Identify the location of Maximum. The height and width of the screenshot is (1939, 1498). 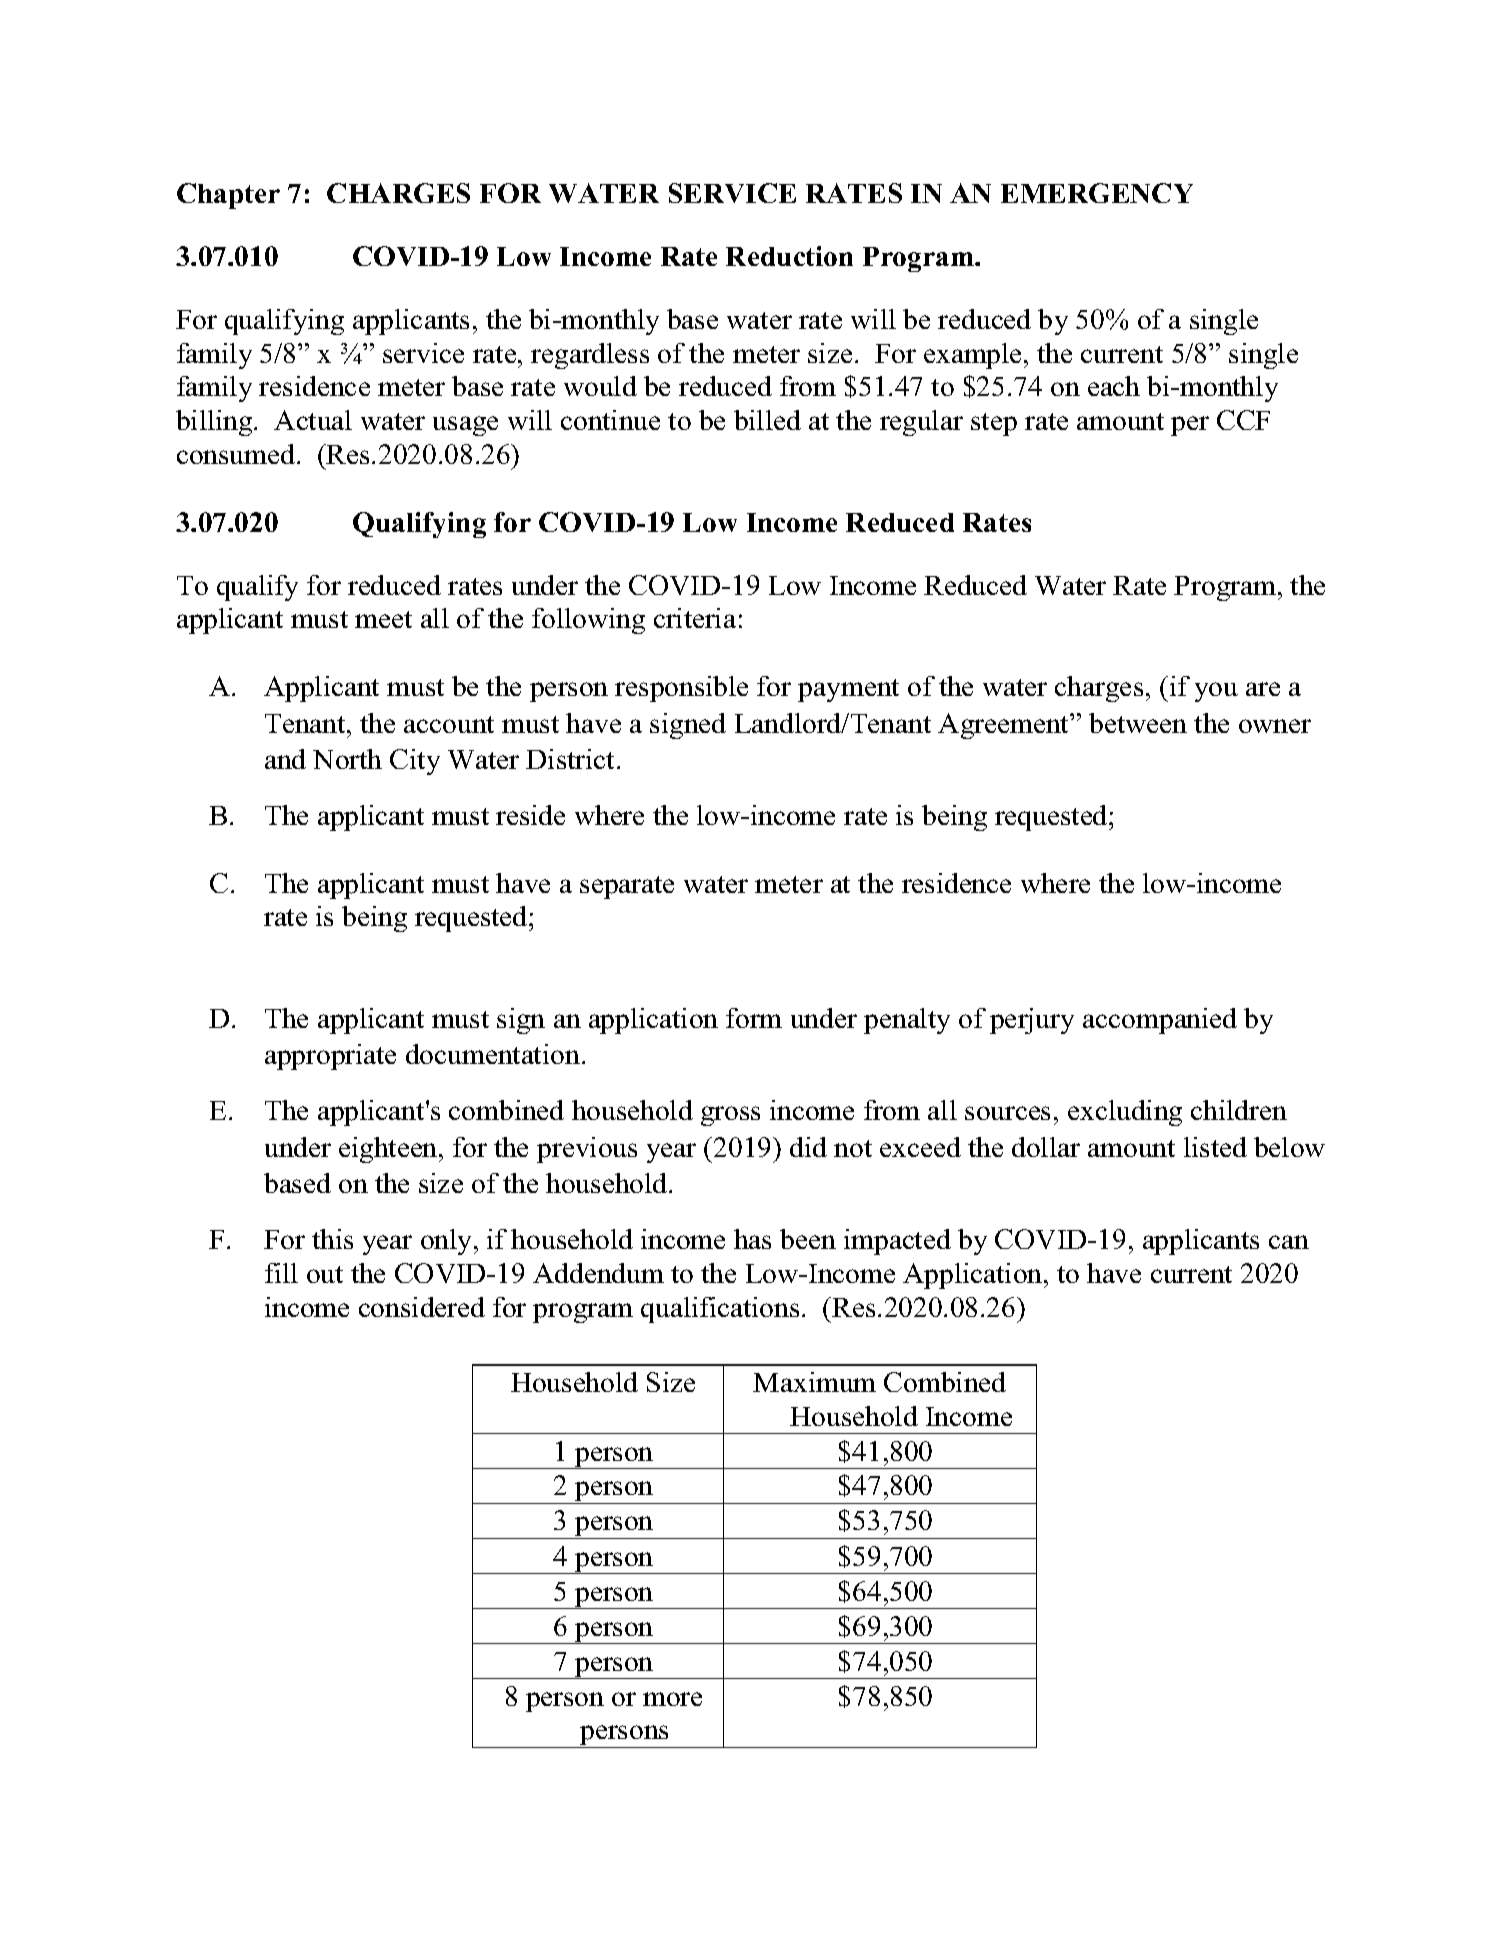
(814, 1382).
